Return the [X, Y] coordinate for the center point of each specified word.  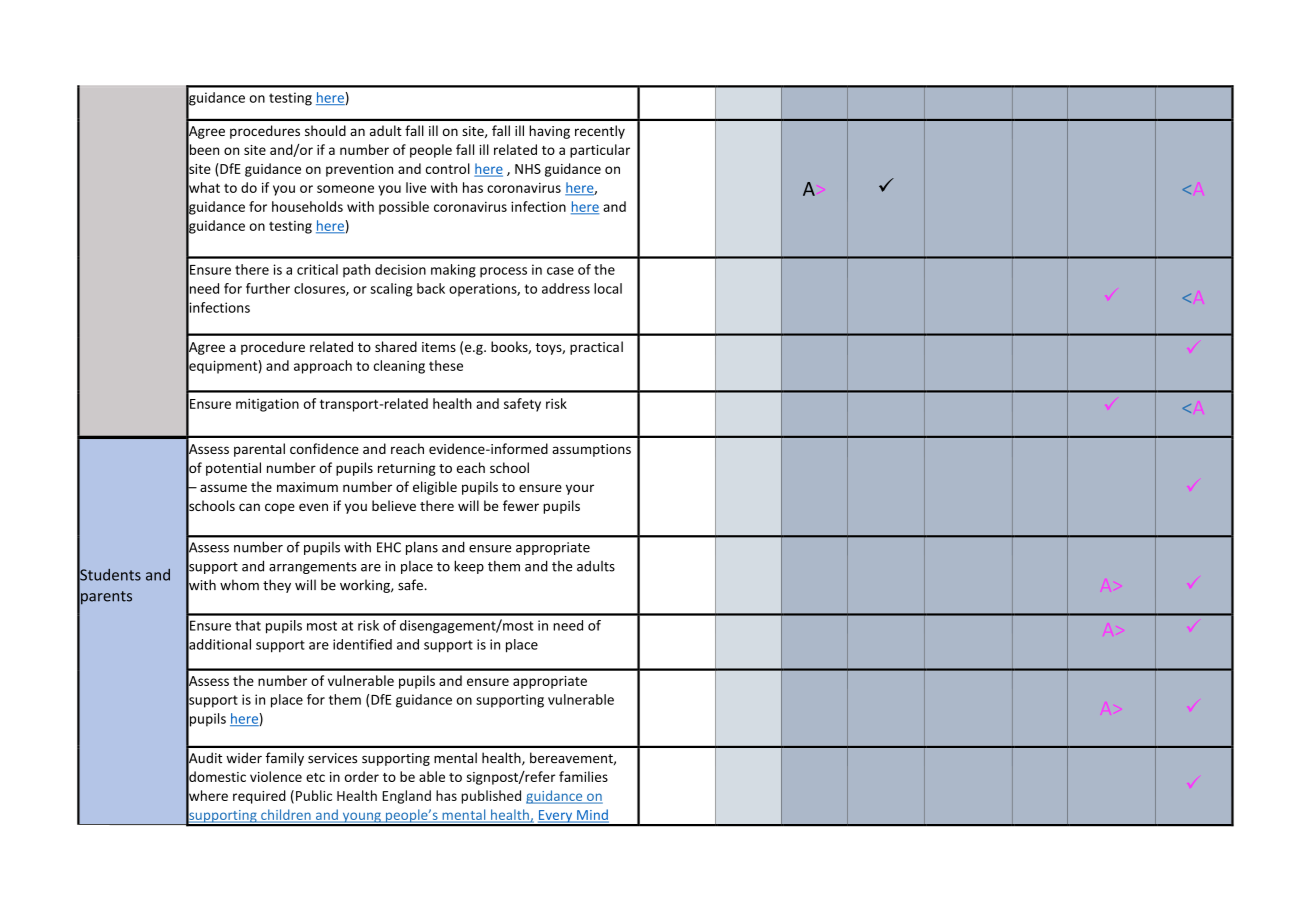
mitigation [267, 405]
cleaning [399, 367]
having [549, 132]
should [325, 130]
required [259, 797]
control [448, 168]
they [277, 586]
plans [422, 548]
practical [596, 348]
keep [469, 567]
